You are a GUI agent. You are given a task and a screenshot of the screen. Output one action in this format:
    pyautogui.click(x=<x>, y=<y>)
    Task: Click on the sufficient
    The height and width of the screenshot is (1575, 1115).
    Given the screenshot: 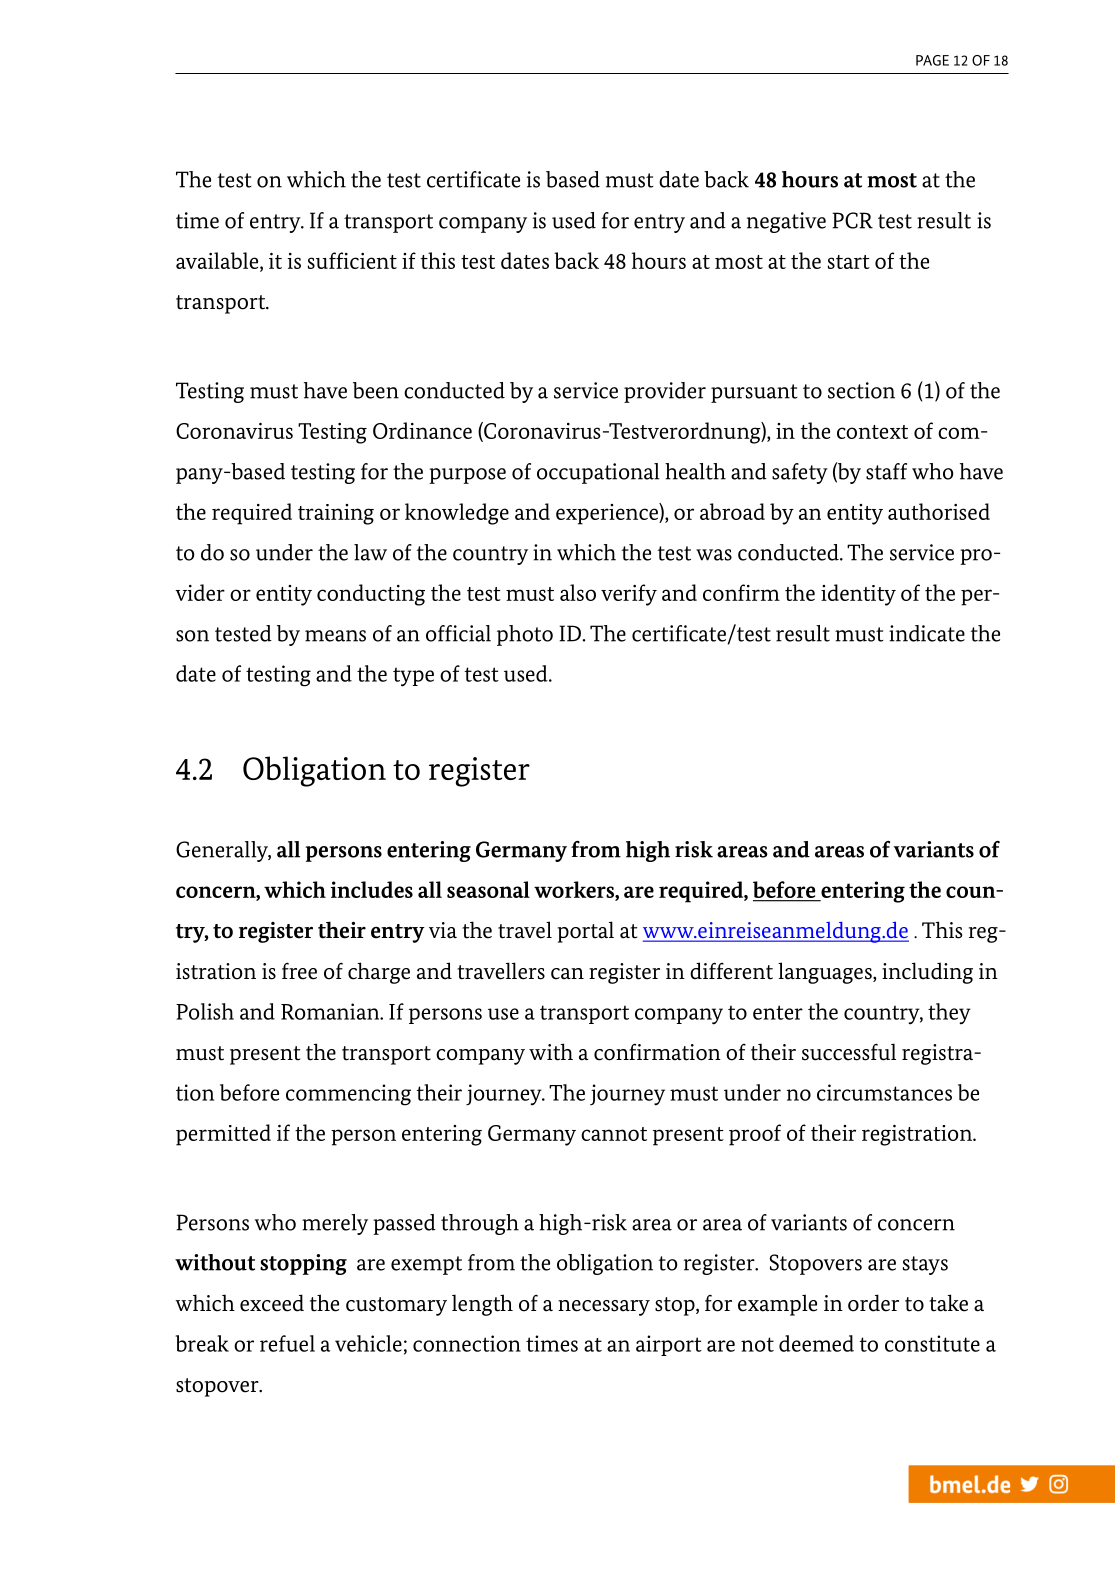 What is the action you would take?
    pyautogui.click(x=352, y=260)
